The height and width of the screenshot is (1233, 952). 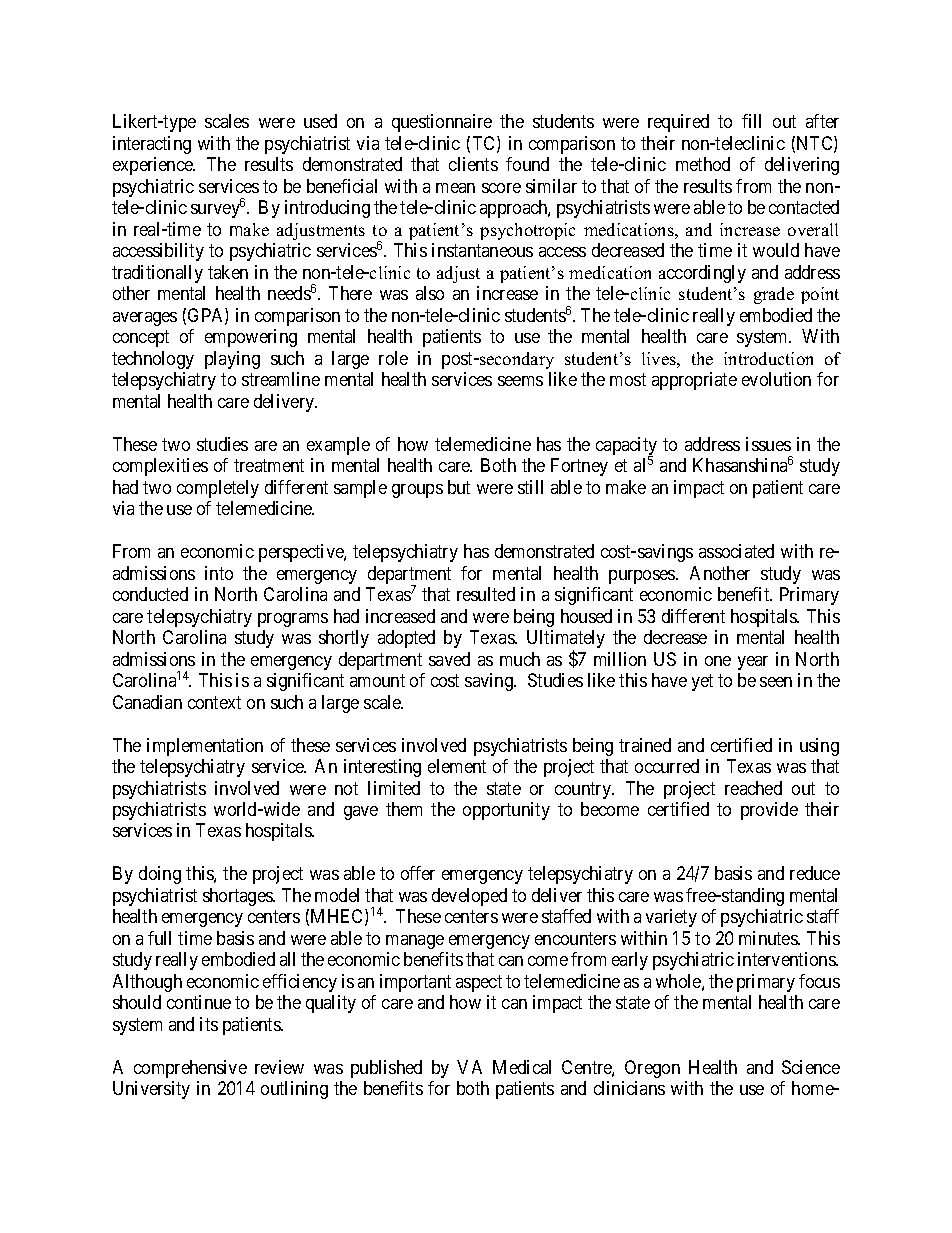 What do you see at coordinates (150, 594) in the screenshot?
I see `conducted` at bounding box center [150, 594].
